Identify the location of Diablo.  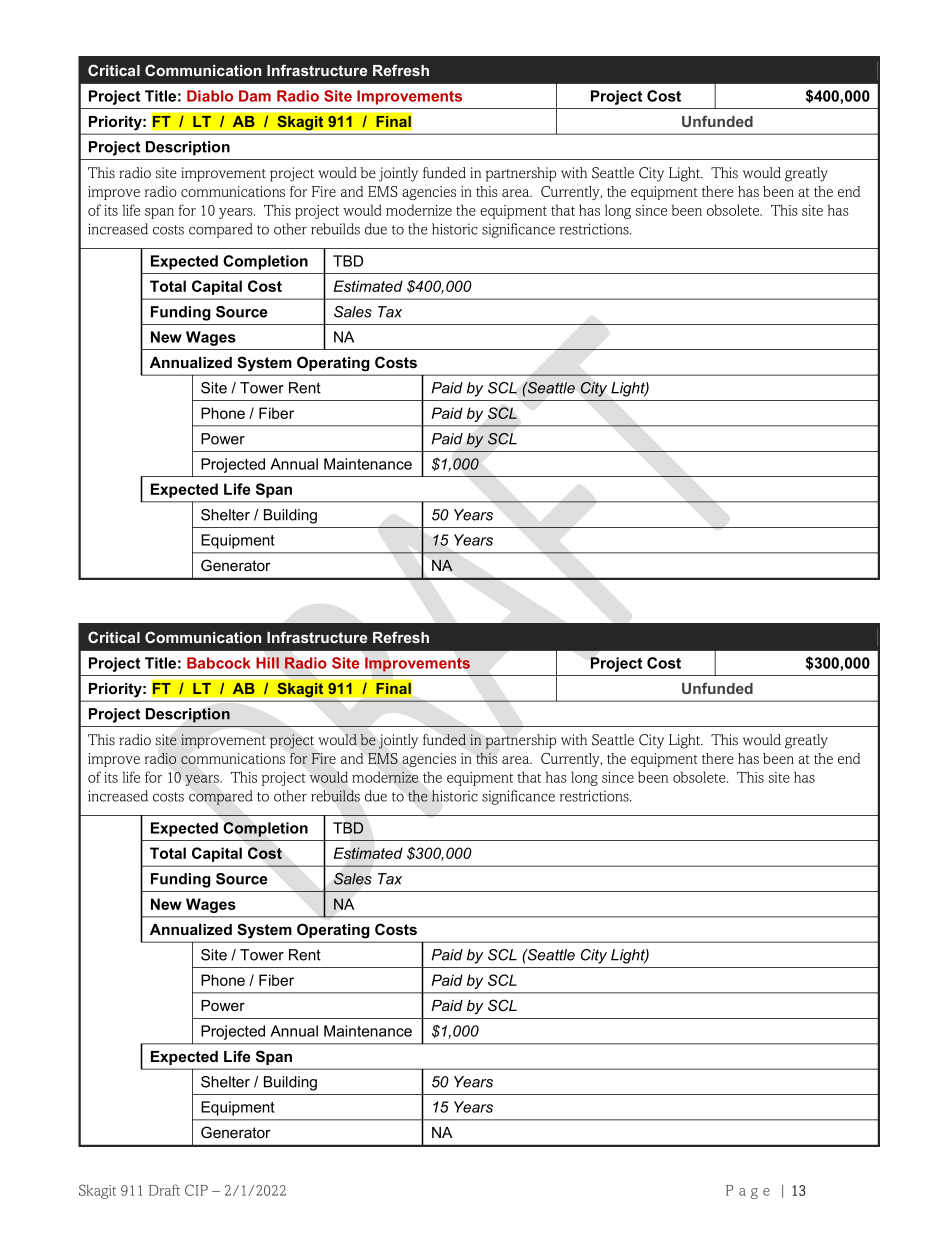
(210, 96).
